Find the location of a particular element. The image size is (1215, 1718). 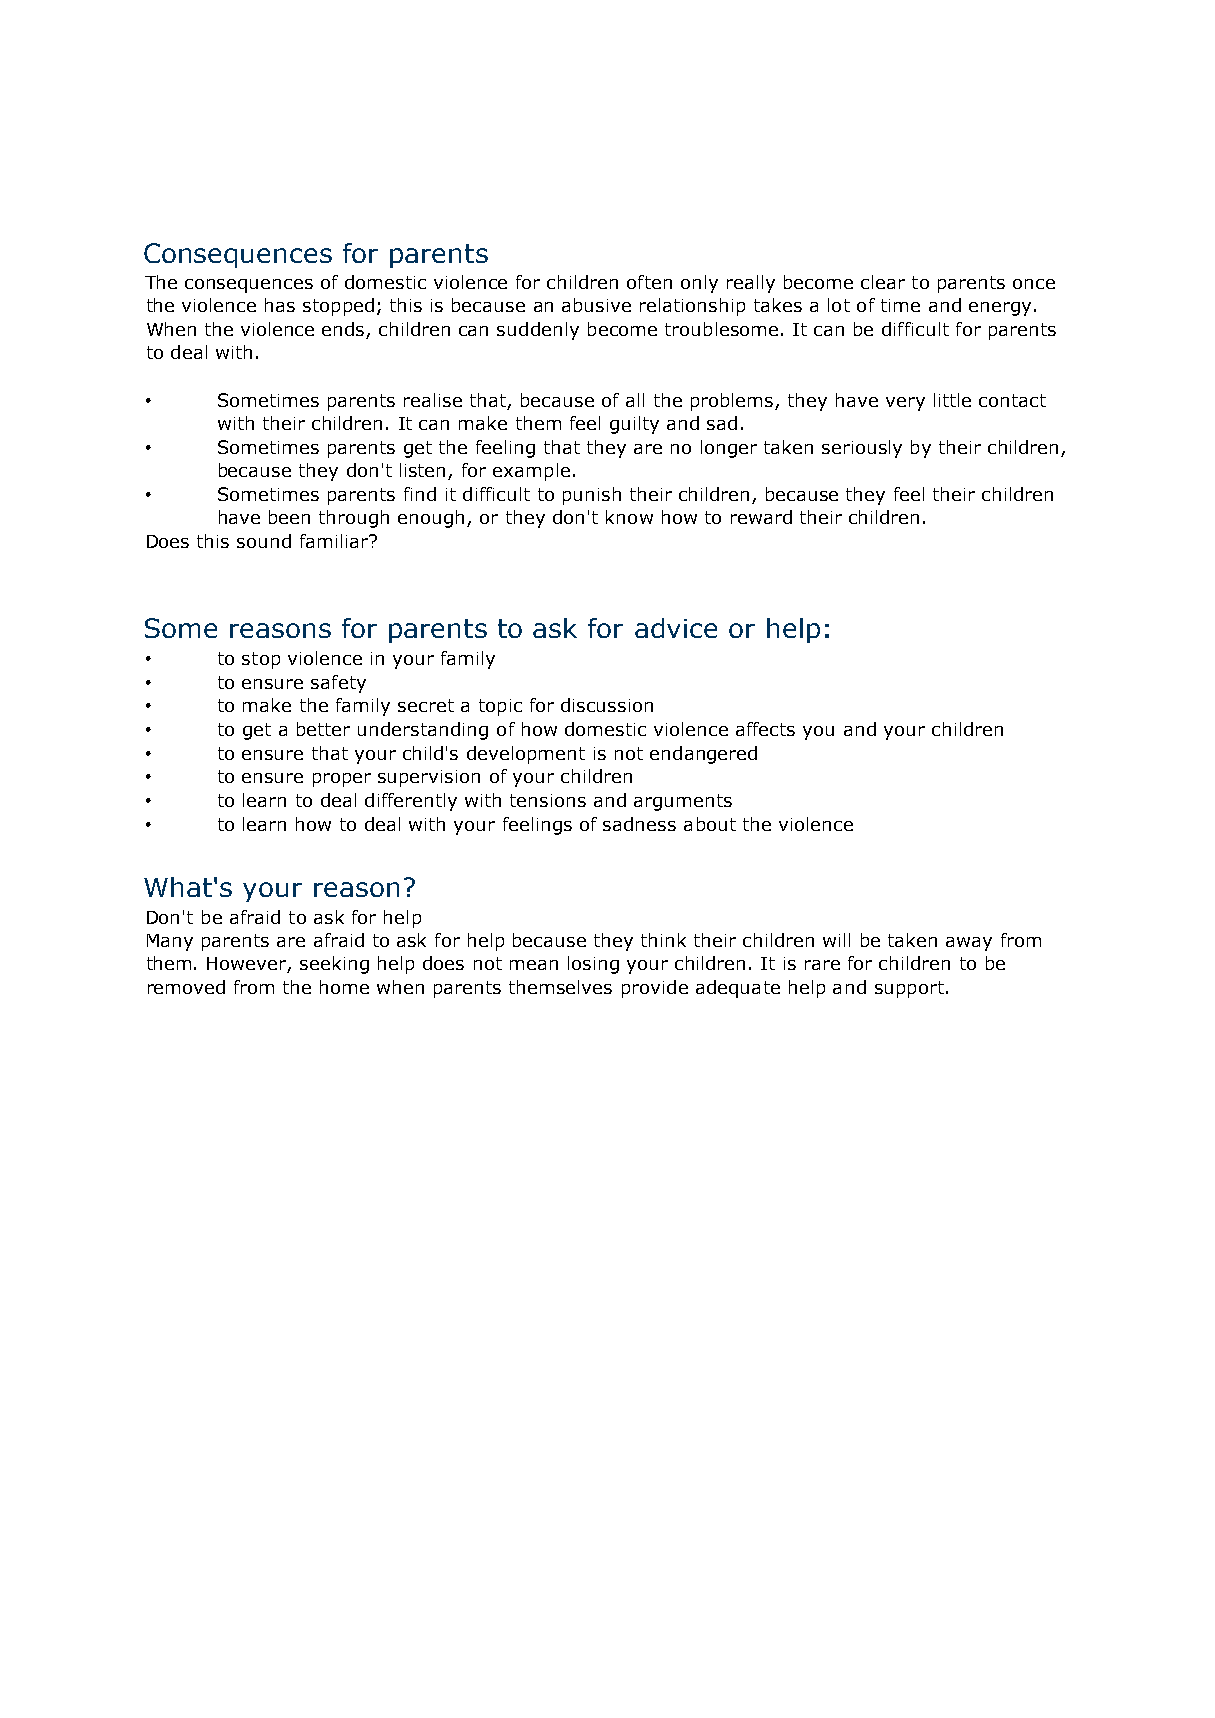

abusive is located at coordinates (596, 305).
